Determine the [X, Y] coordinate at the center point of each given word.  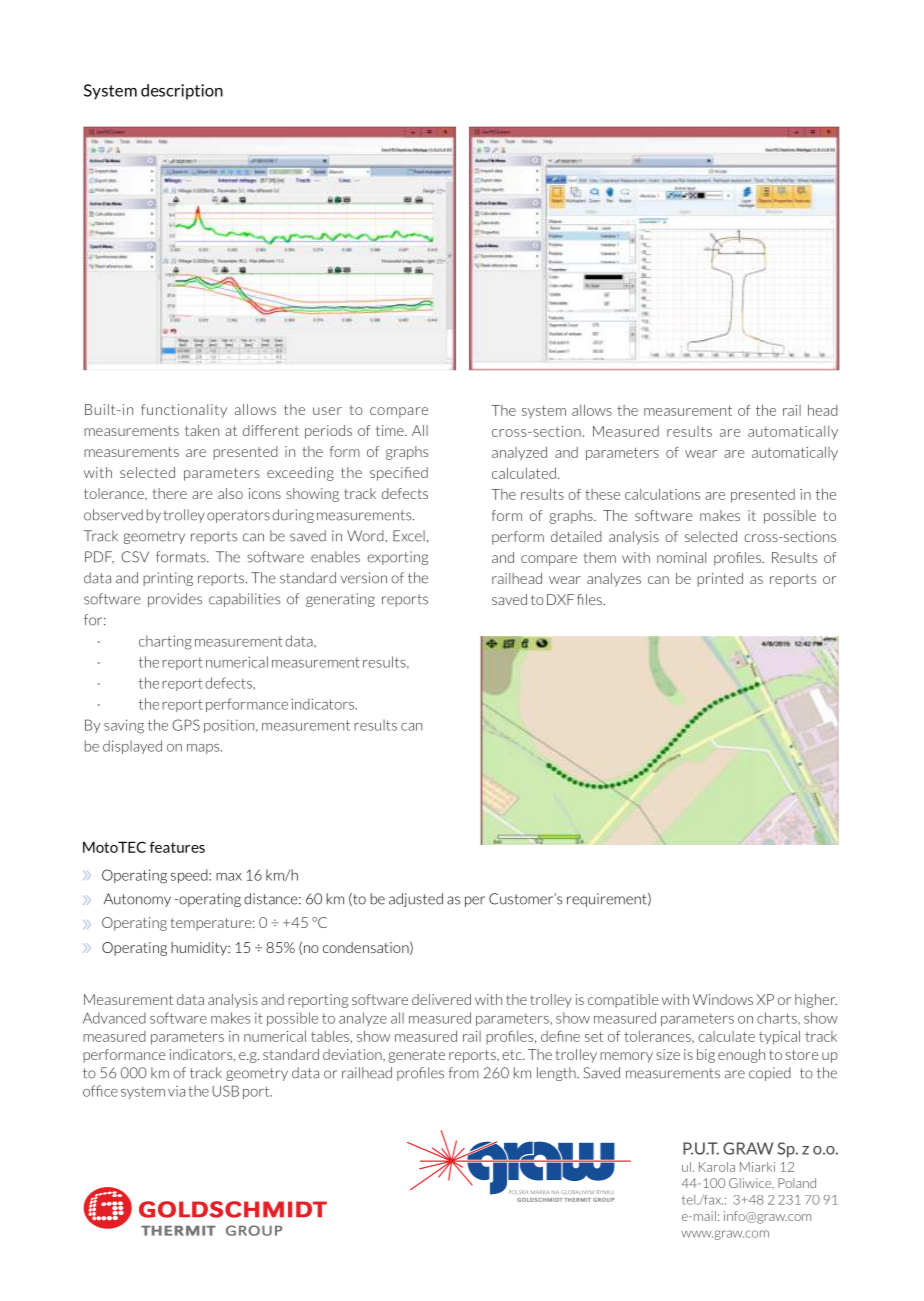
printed [720, 580]
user [327, 411]
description [182, 92]
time [391, 430]
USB [225, 1091]
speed [190, 876]
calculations [662, 494]
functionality [184, 411]
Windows [723, 999]
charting [165, 642]
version [364, 578]
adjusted [416, 900]
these [602, 494]
